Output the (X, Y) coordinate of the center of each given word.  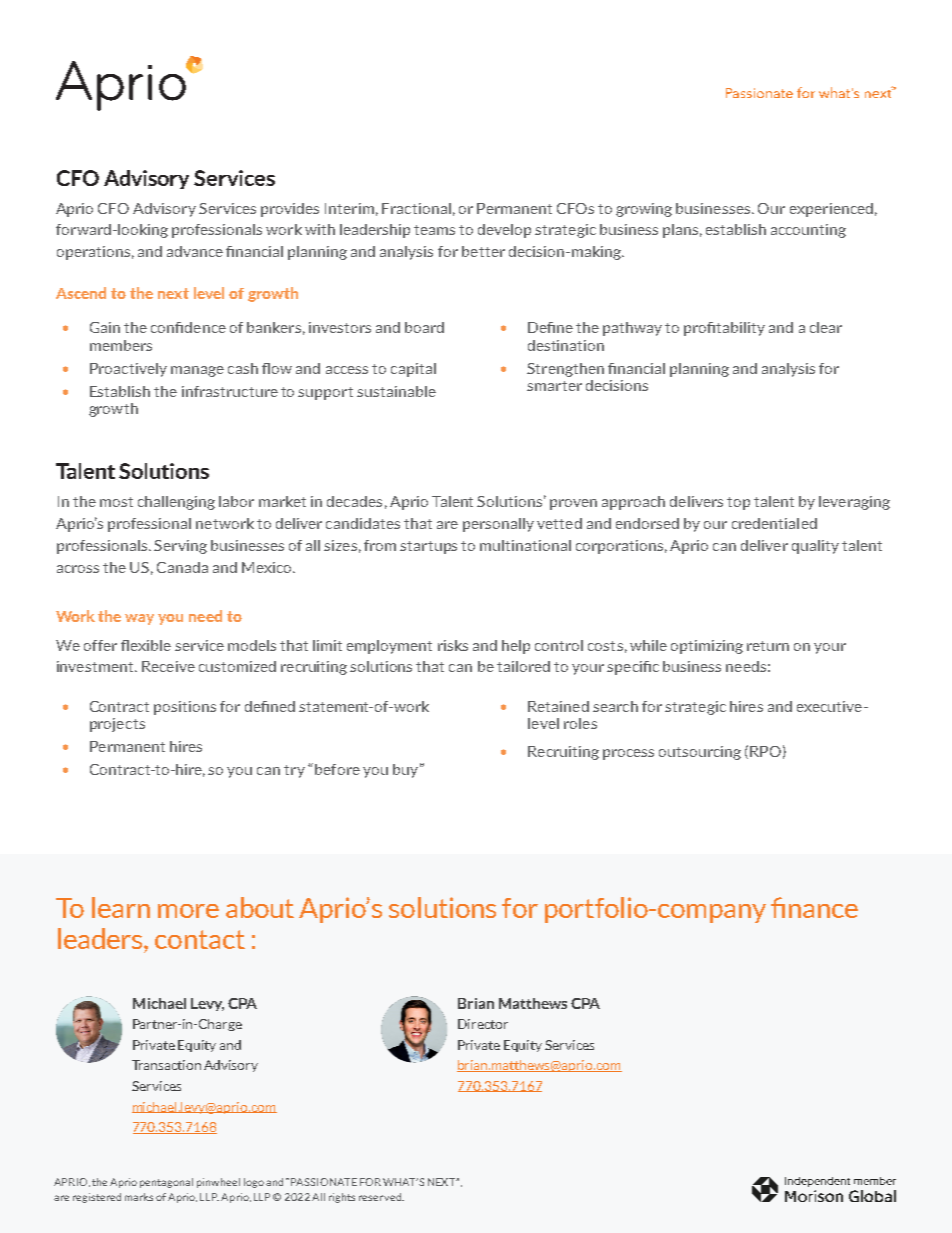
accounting (808, 231)
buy (405, 771)
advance (195, 251)
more (188, 911)
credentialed (774, 523)
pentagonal (166, 1183)
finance (814, 907)
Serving (180, 547)
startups (428, 547)
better (483, 251)
